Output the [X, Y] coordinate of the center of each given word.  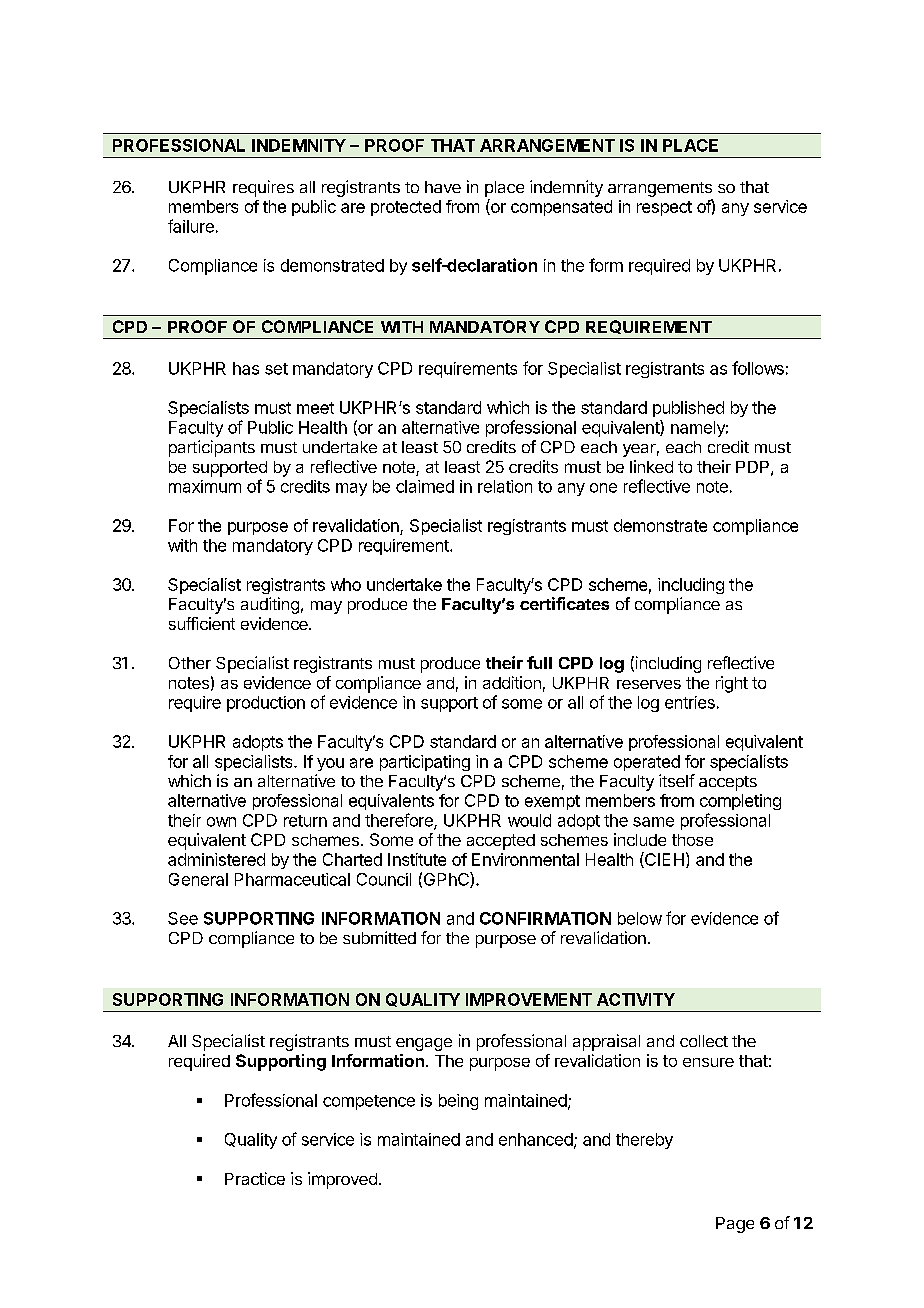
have [443, 187]
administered [216, 859]
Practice [255, 1178]
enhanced [536, 1139]
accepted [501, 842]
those [692, 840]
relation [505, 486]
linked [651, 466]
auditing [270, 605]
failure [191, 226]
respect [664, 208]
